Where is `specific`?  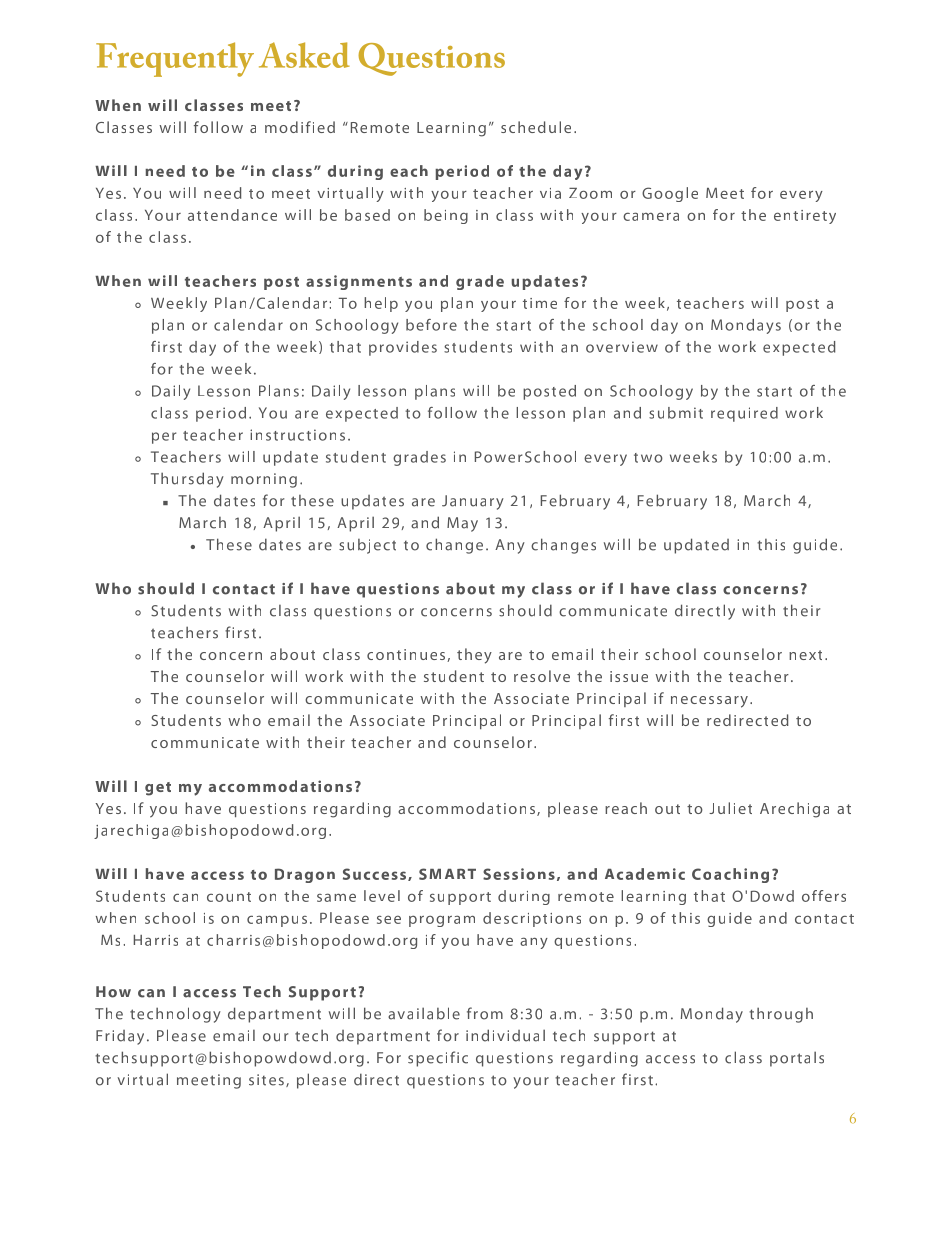
specific is located at coordinates (438, 1059).
